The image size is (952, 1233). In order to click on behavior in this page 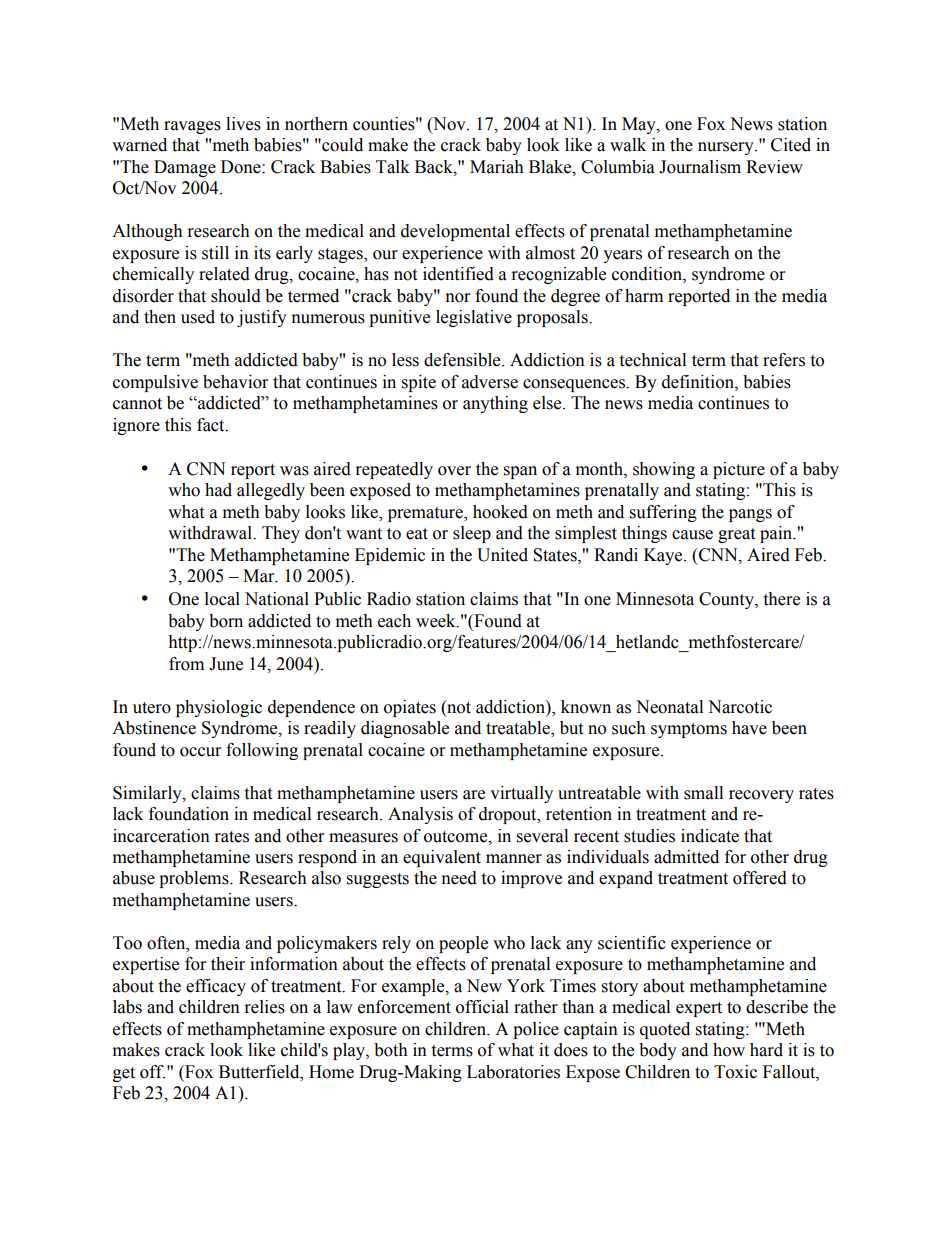, I will do `click(235, 382)`.
